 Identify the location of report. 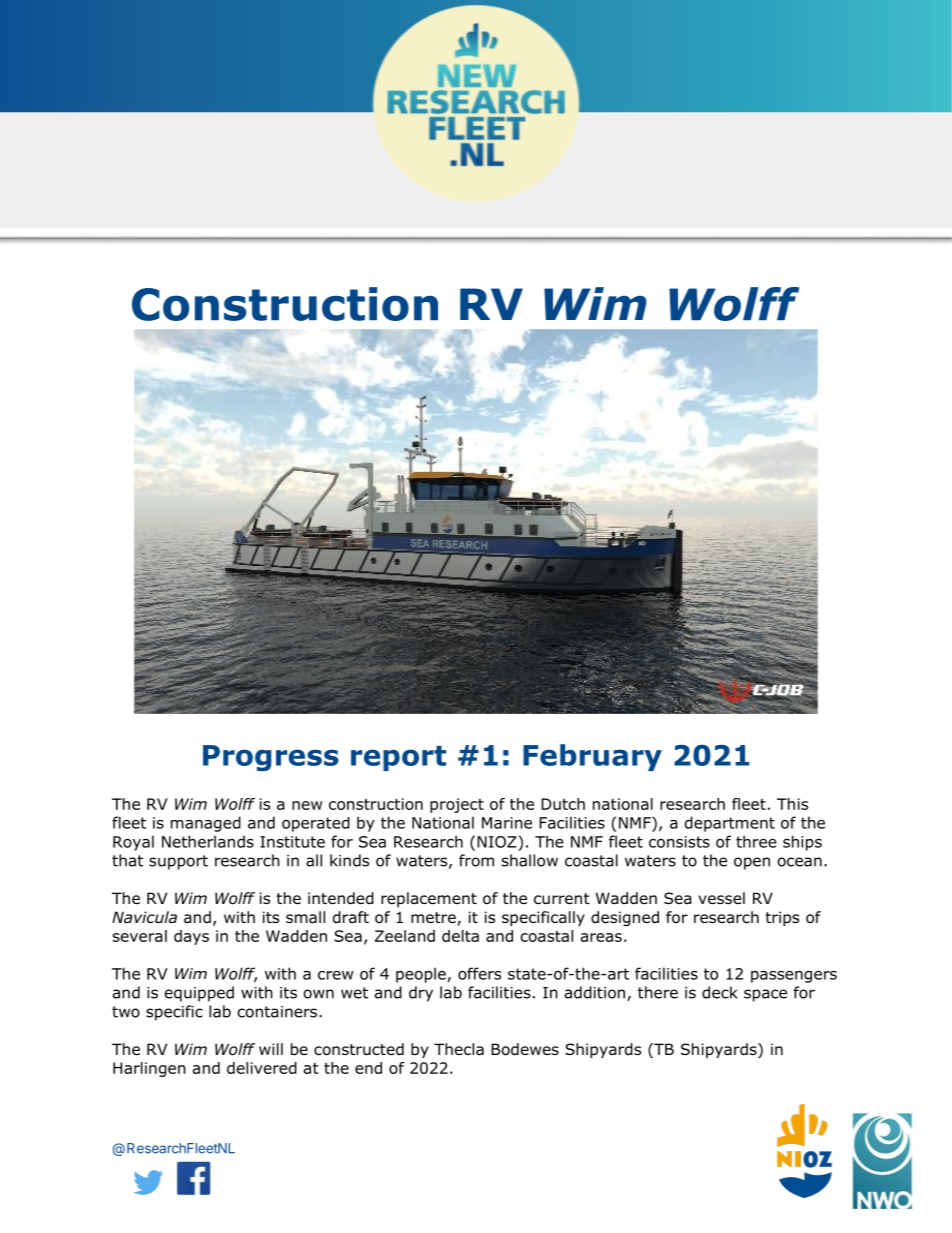
(398, 758).
